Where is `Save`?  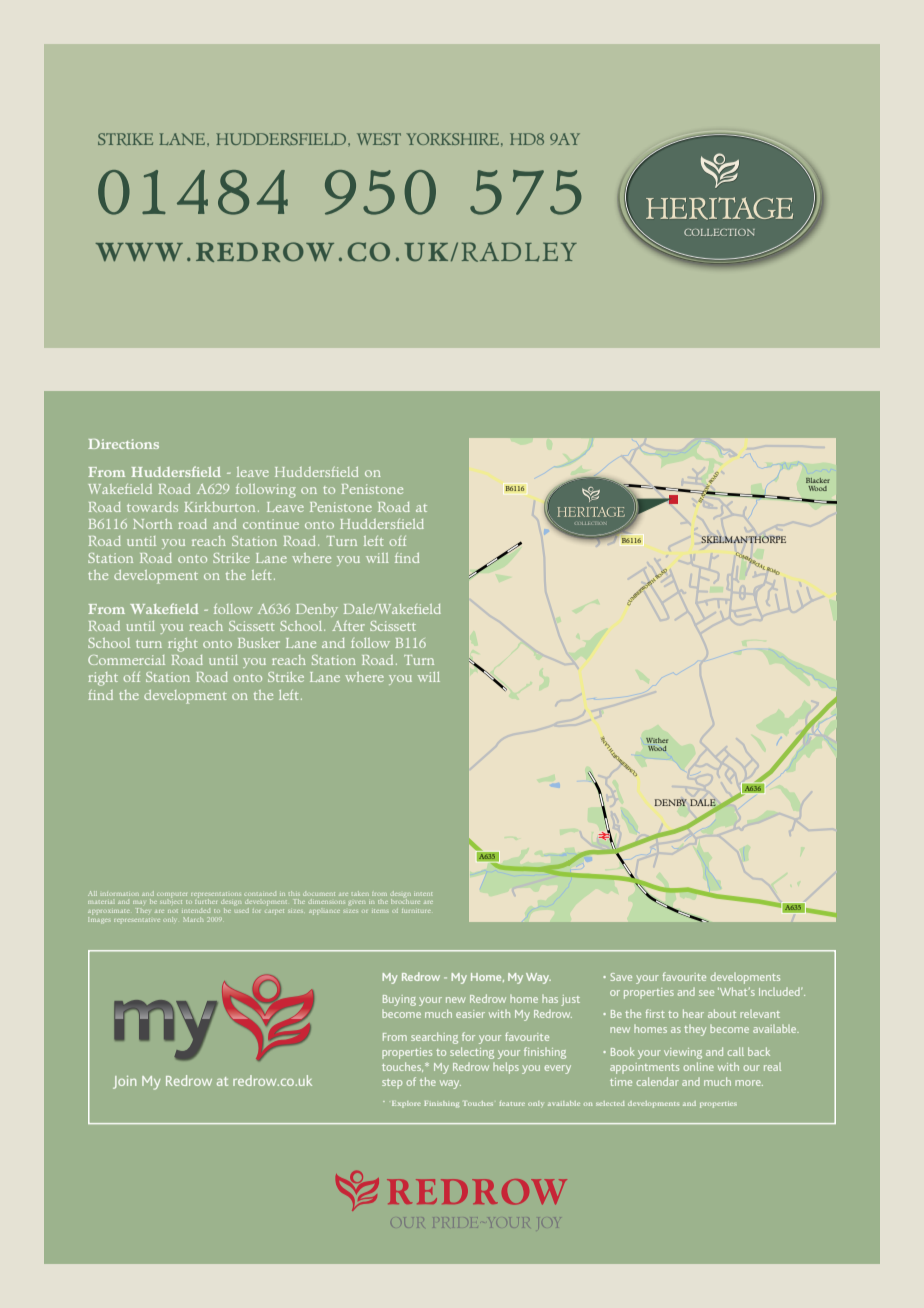 Save is located at coordinates (621, 977).
